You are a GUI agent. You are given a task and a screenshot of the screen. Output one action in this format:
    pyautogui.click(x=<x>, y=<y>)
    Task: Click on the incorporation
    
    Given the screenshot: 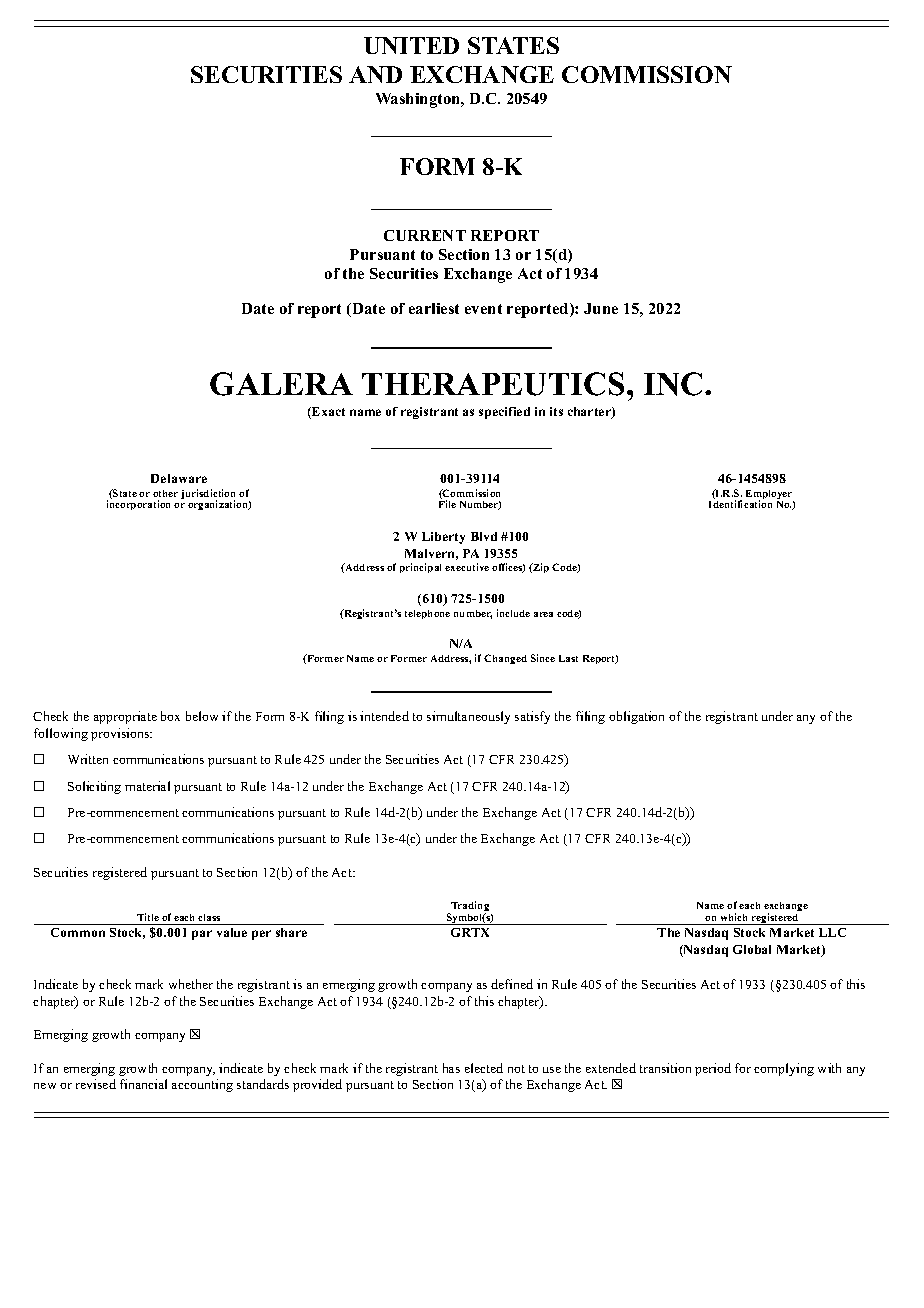 What is the action you would take?
    pyautogui.click(x=138, y=505)
